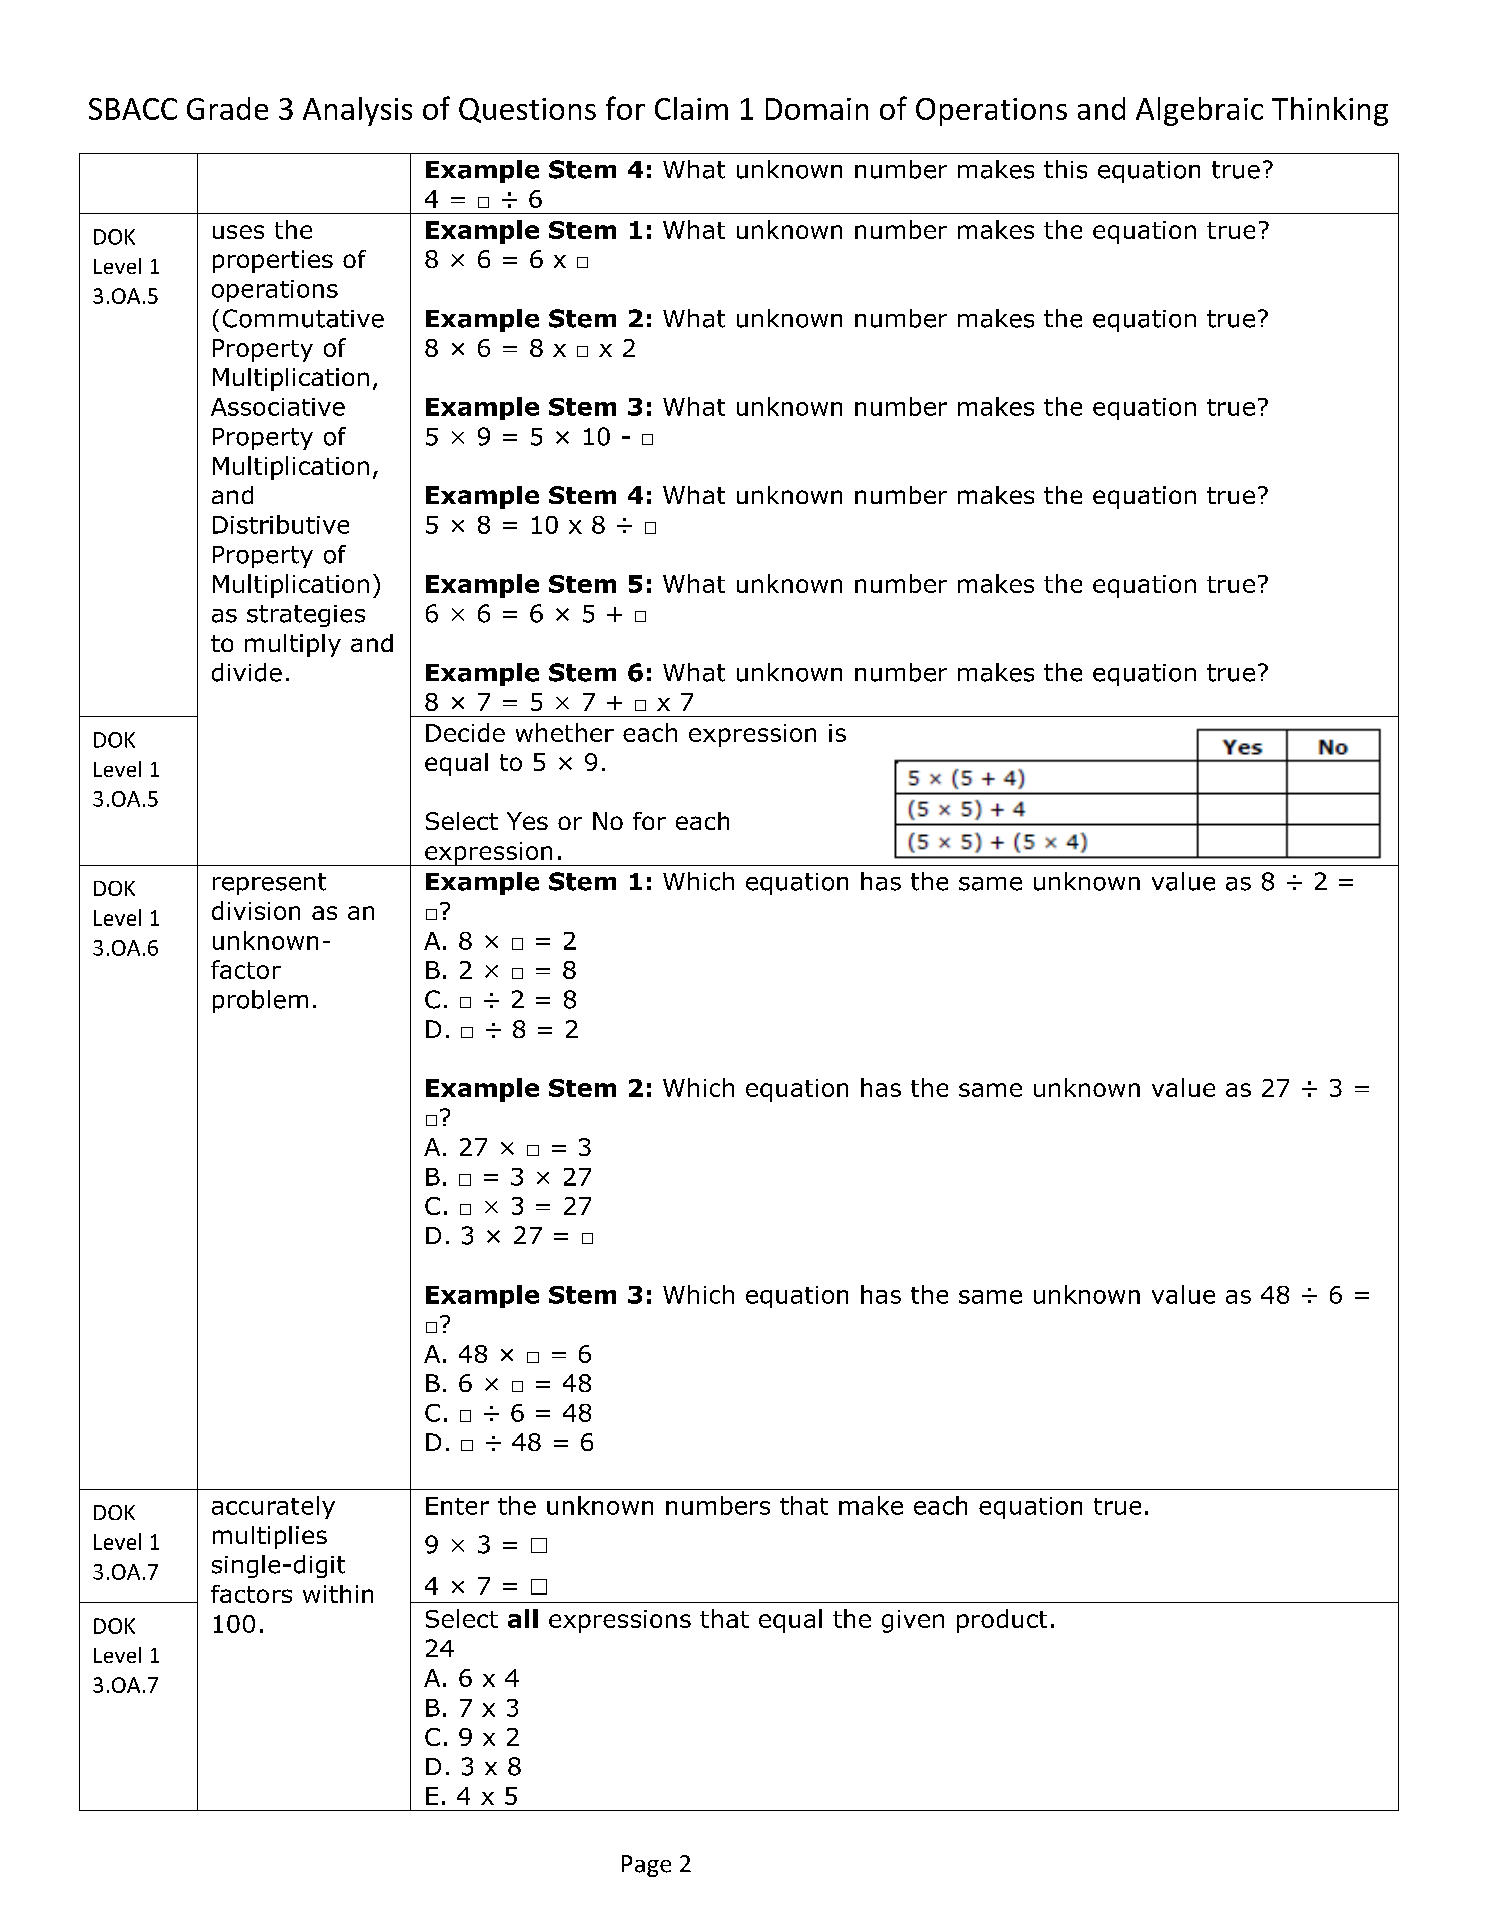 The image size is (1486, 1923). I want to click on Domain, so click(817, 109).
